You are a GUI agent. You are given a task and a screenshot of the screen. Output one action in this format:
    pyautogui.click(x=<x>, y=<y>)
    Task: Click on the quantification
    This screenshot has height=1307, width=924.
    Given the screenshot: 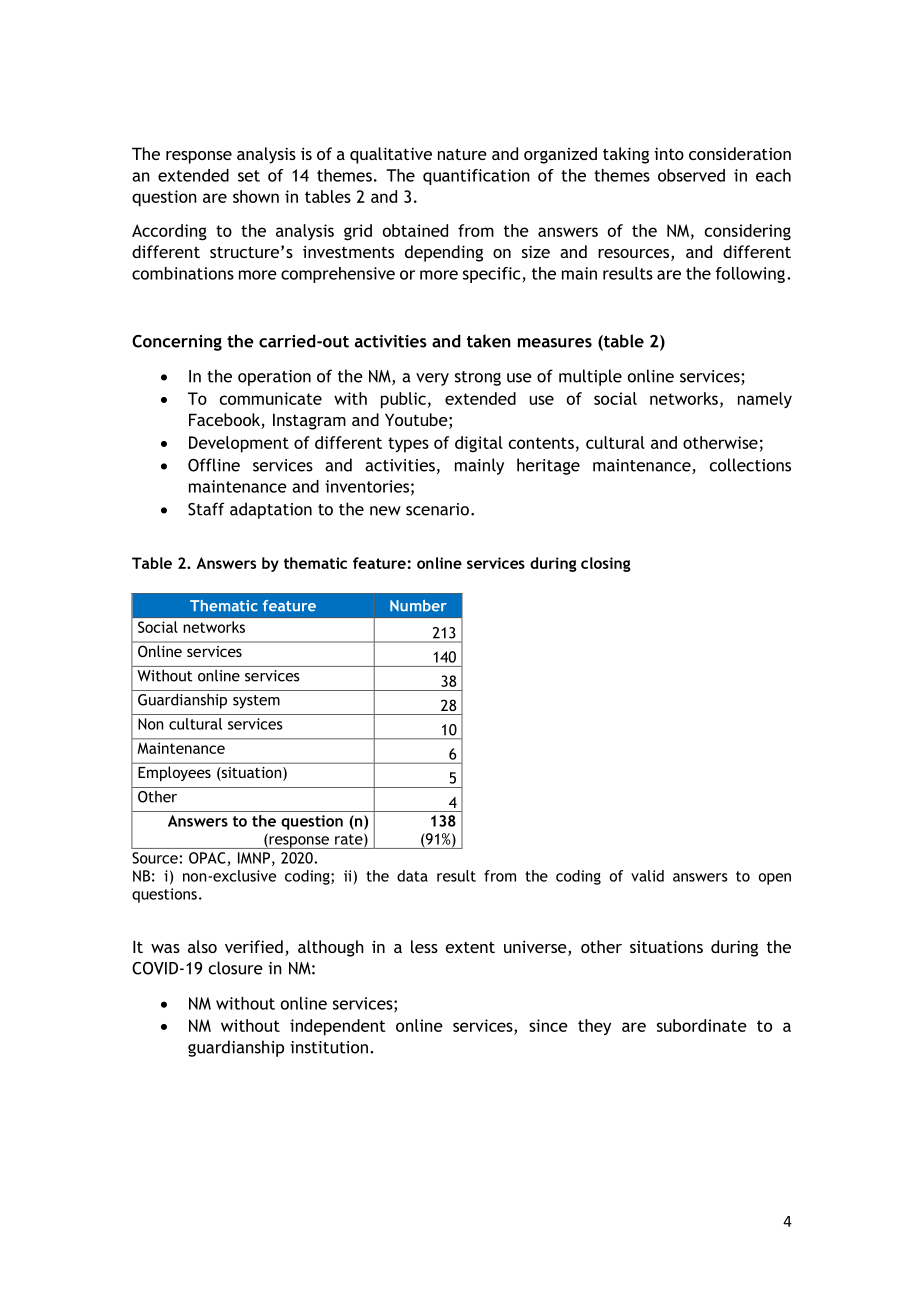 What is the action you would take?
    pyautogui.click(x=476, y=177)
